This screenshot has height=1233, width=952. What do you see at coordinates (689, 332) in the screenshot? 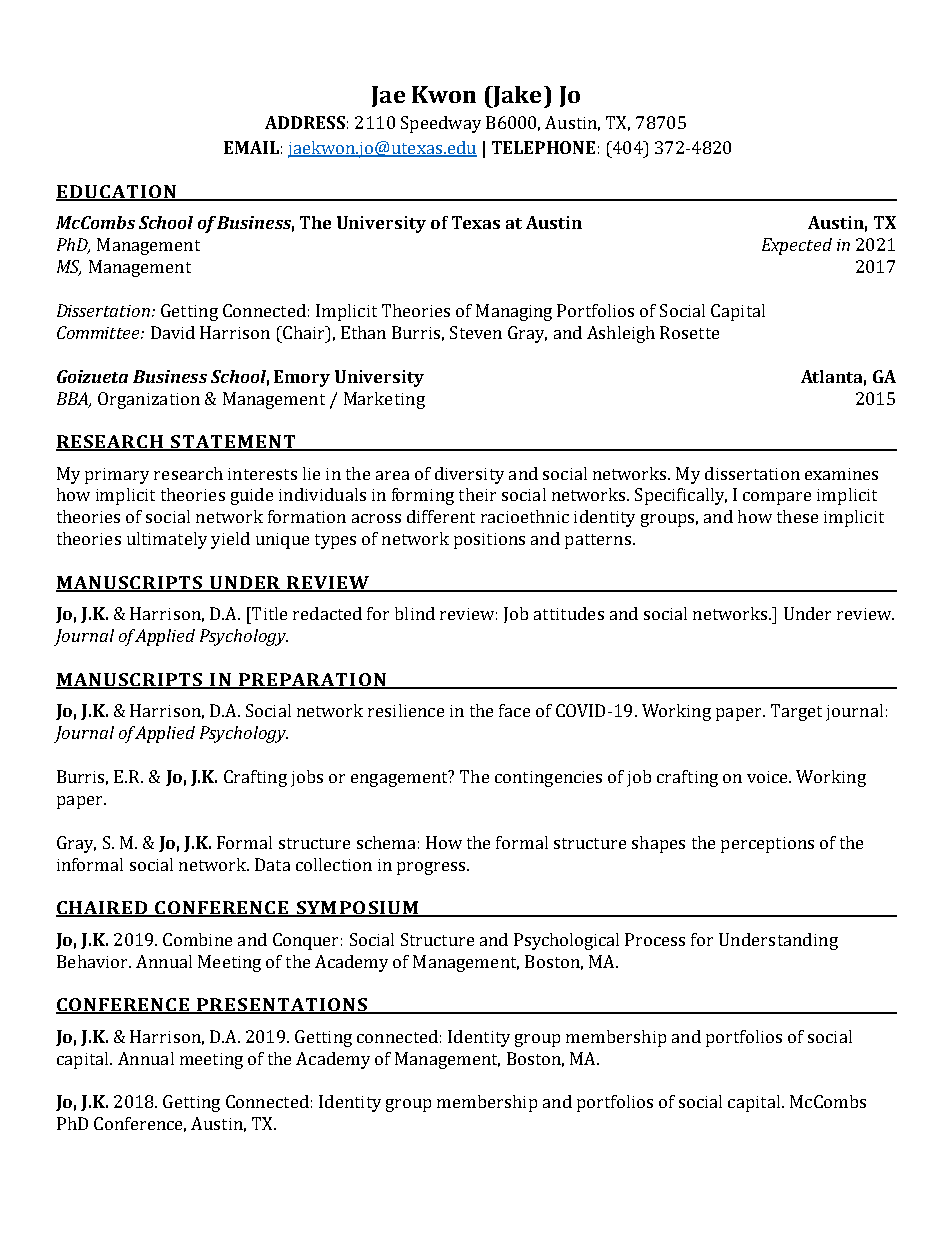
I see `Rosette` at bounding box center [689, 332].
